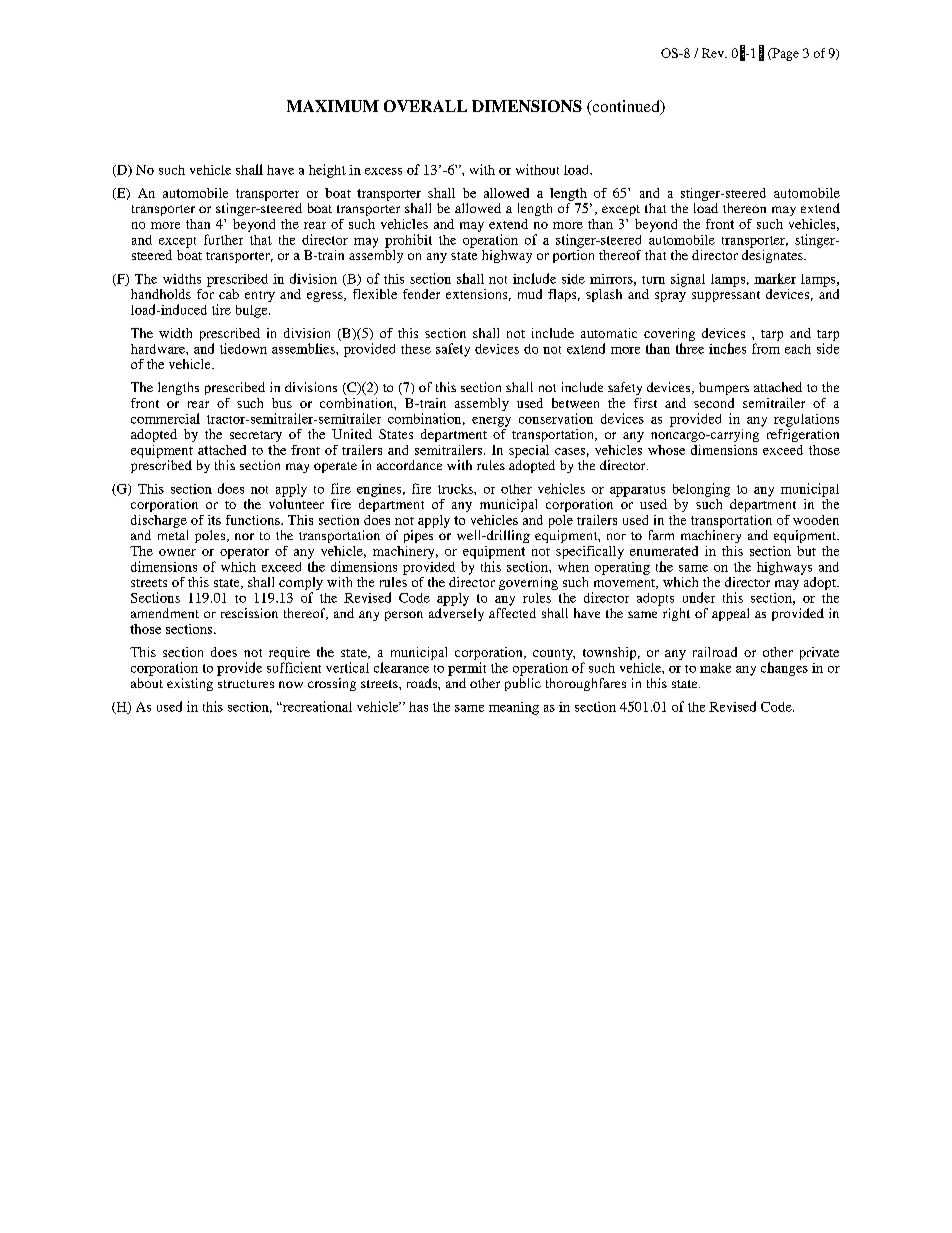 The width and height of the image is (952, 1233). I want to click on second, so click(714, 403).
